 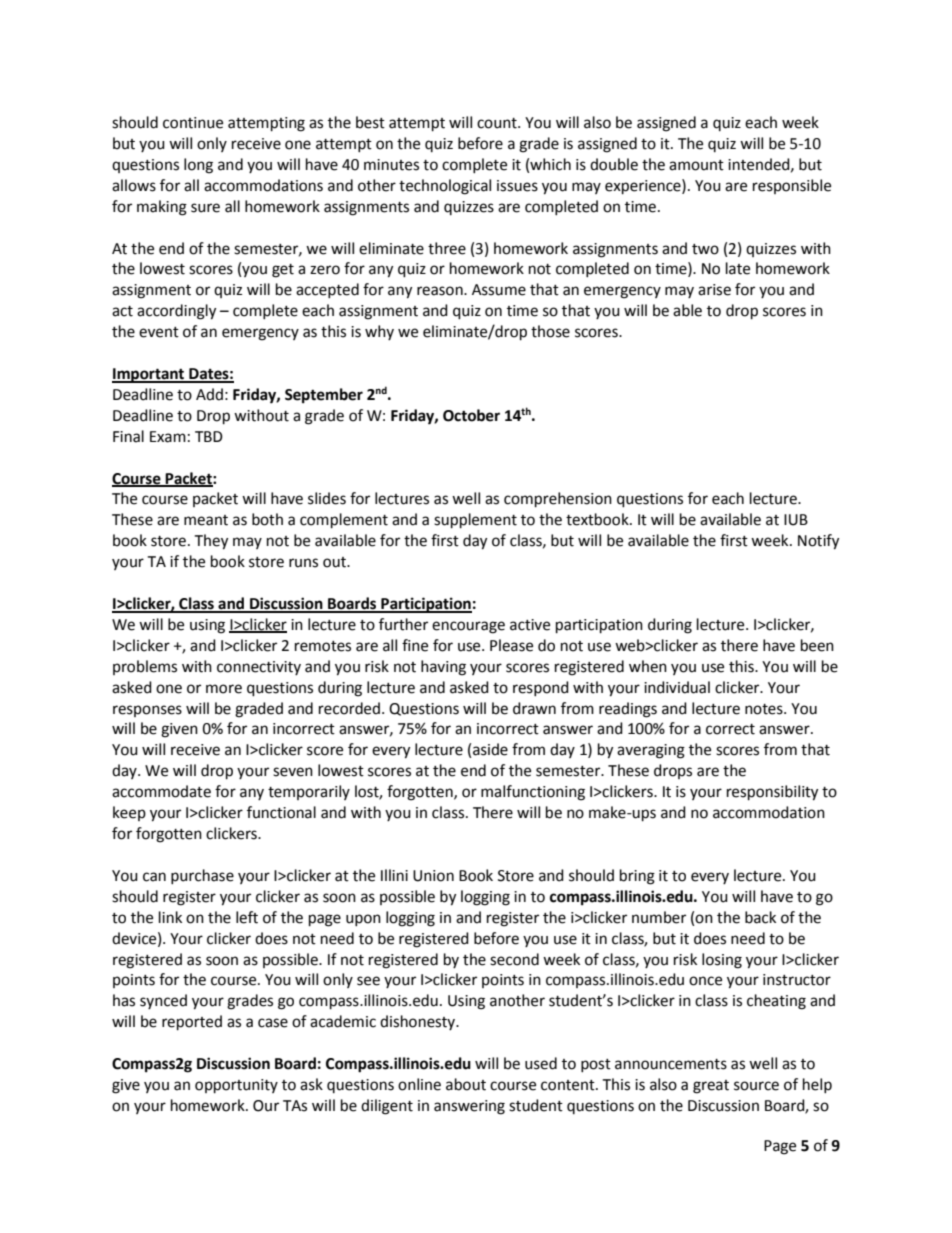 I want to click on Union, so click(x=433, y=876).
